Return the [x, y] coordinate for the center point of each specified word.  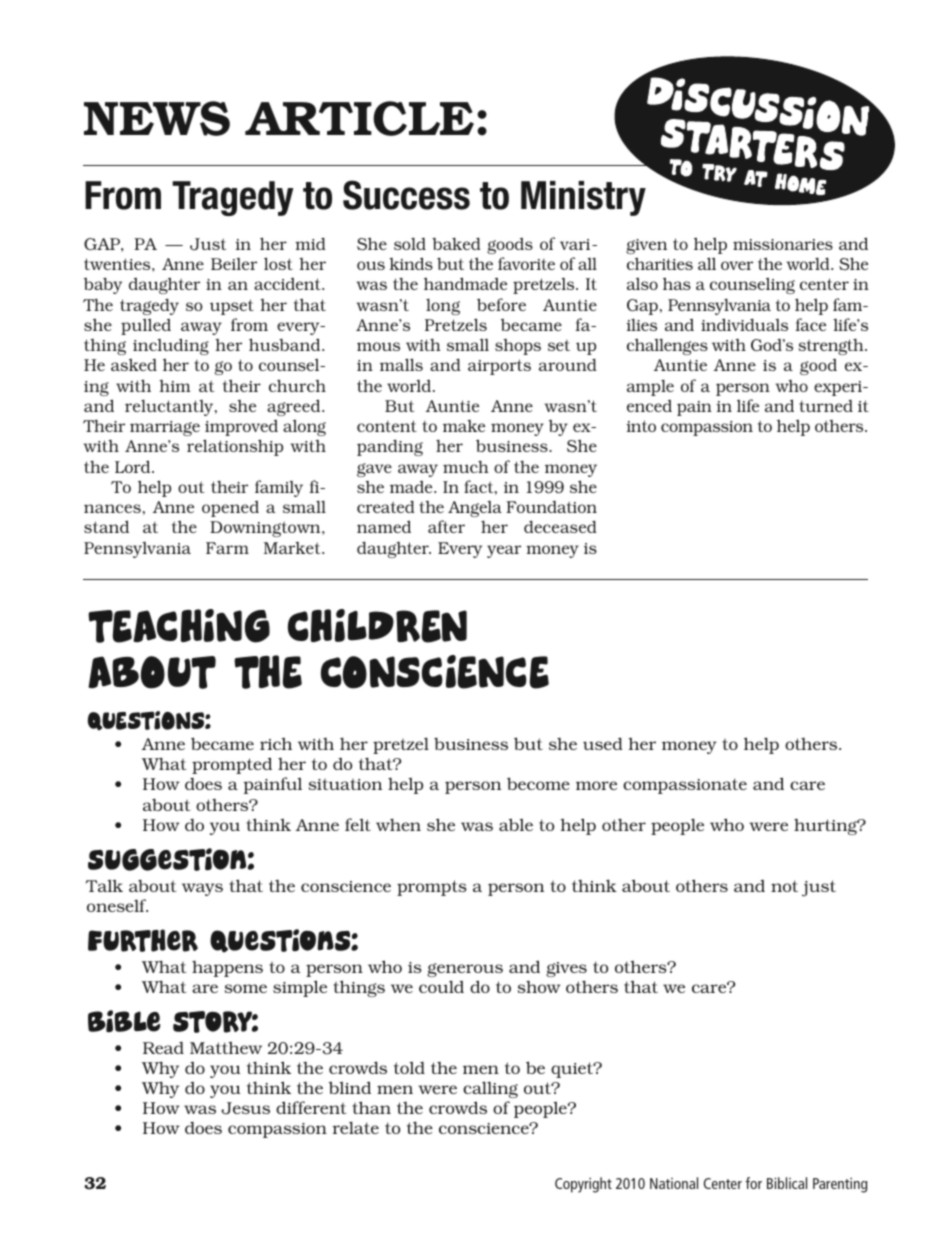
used [602, 743]
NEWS [157, 118]
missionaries [783, 244]
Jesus [245, 1108]
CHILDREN [377, 626]
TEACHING [179, 626]
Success [406, 195]
